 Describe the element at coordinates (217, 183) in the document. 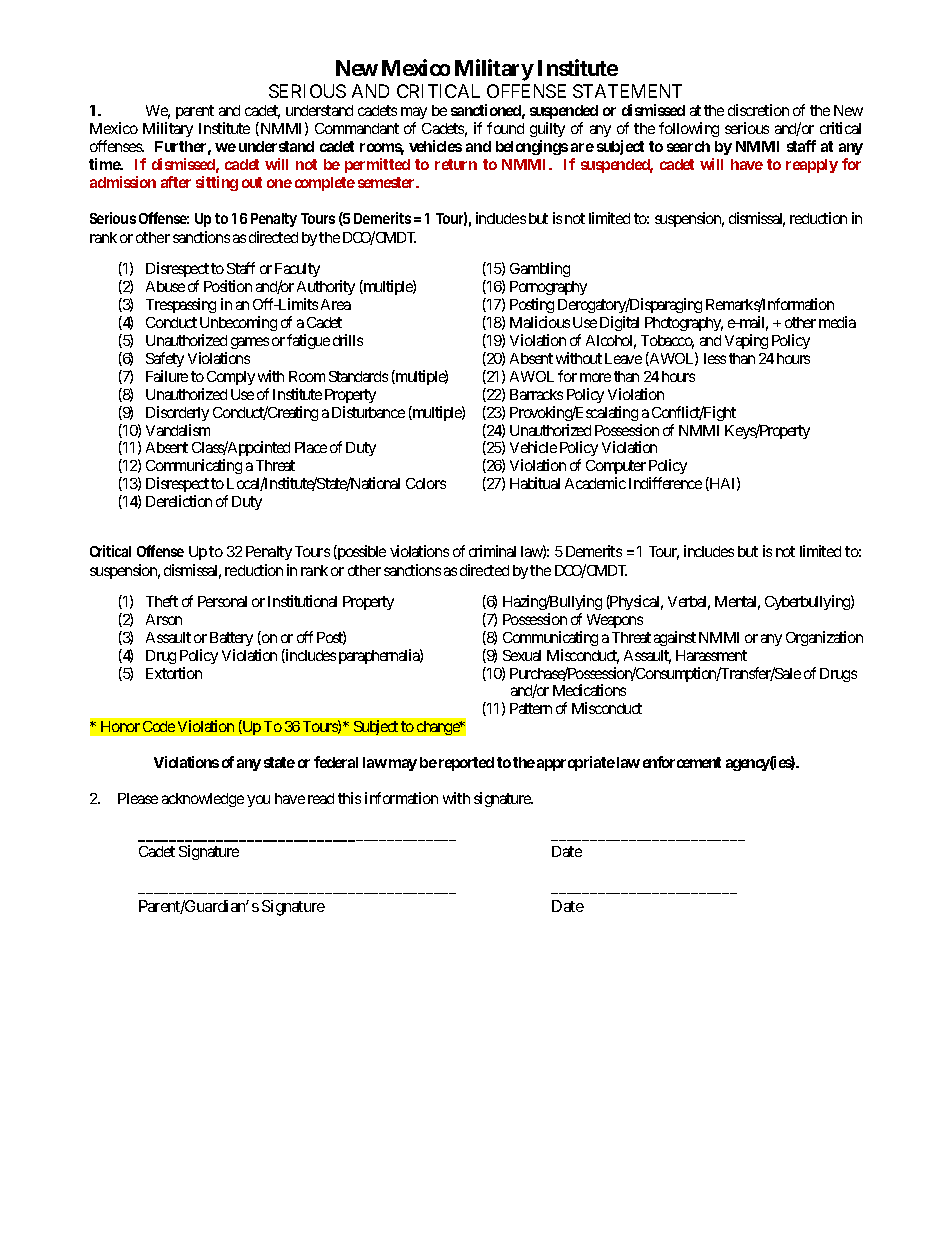

I see `sitting` at that location.
